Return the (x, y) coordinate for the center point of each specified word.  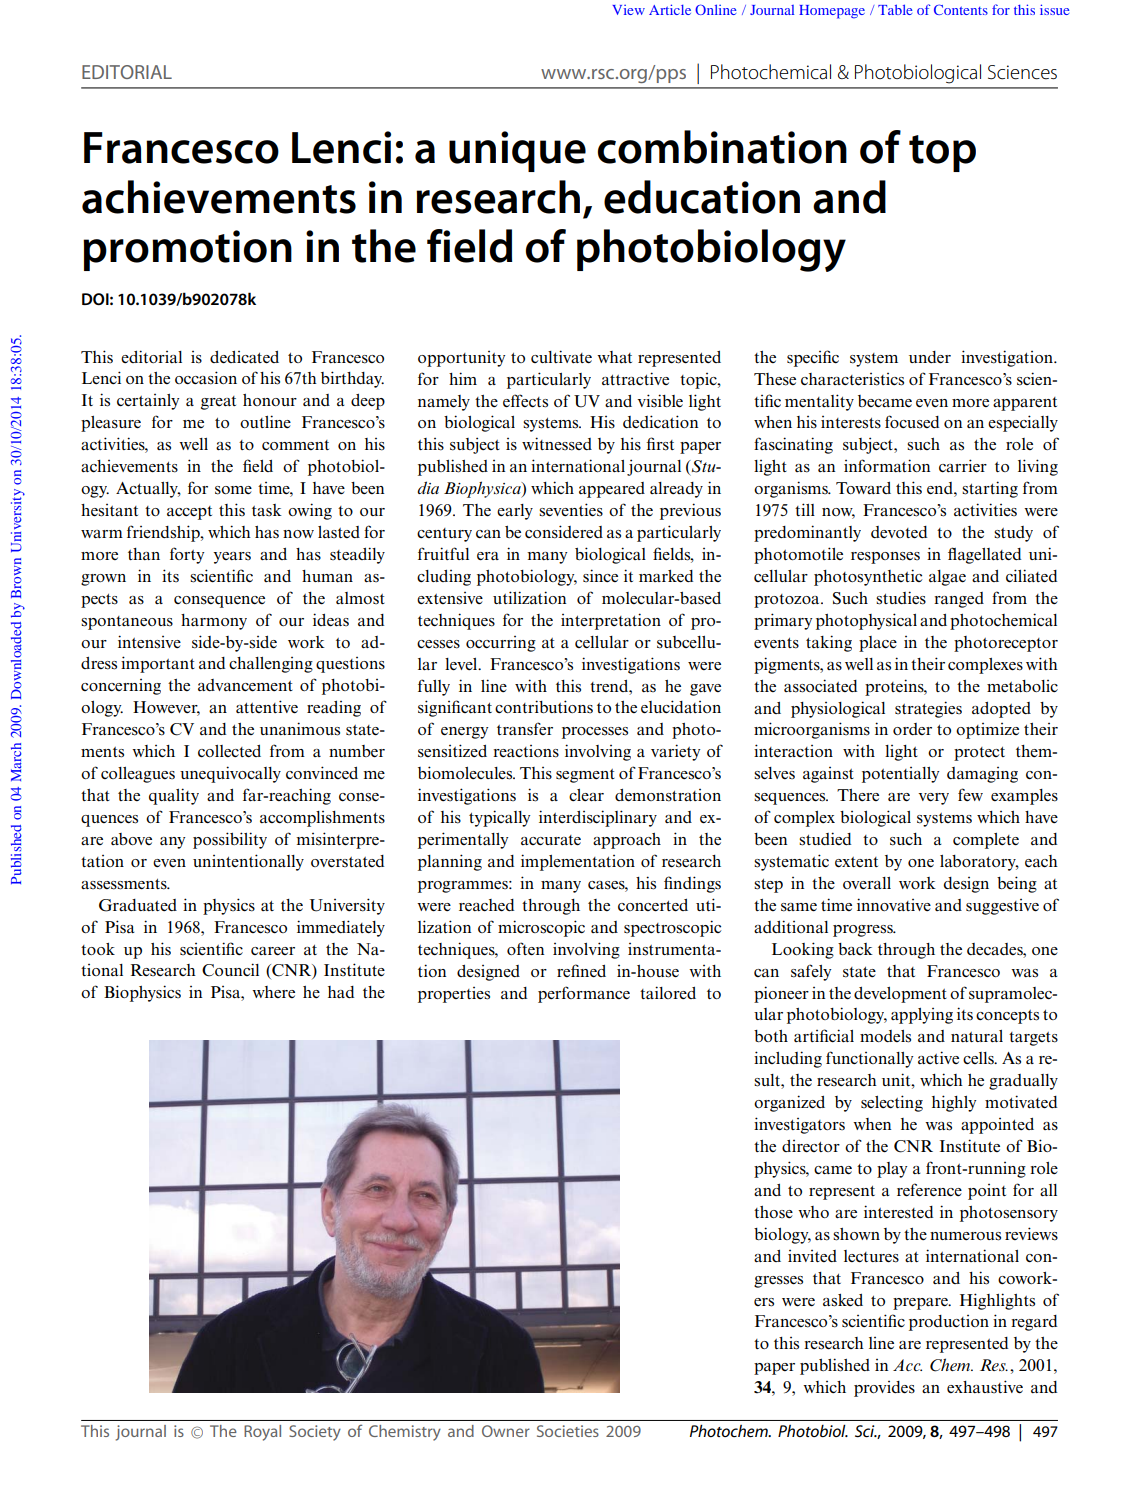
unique (517, 151)
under (930, 357)
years (232, 558)
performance (584, 994)
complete (986, 841)
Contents (961, 9)
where (273, 992)
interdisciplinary (598, 818)
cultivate (561, 357)
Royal (262, 1433)
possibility (230, 840)
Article (670, 9)
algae (947, 578)
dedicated (244, 357)
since (600, 575)
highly (954, 1103)
